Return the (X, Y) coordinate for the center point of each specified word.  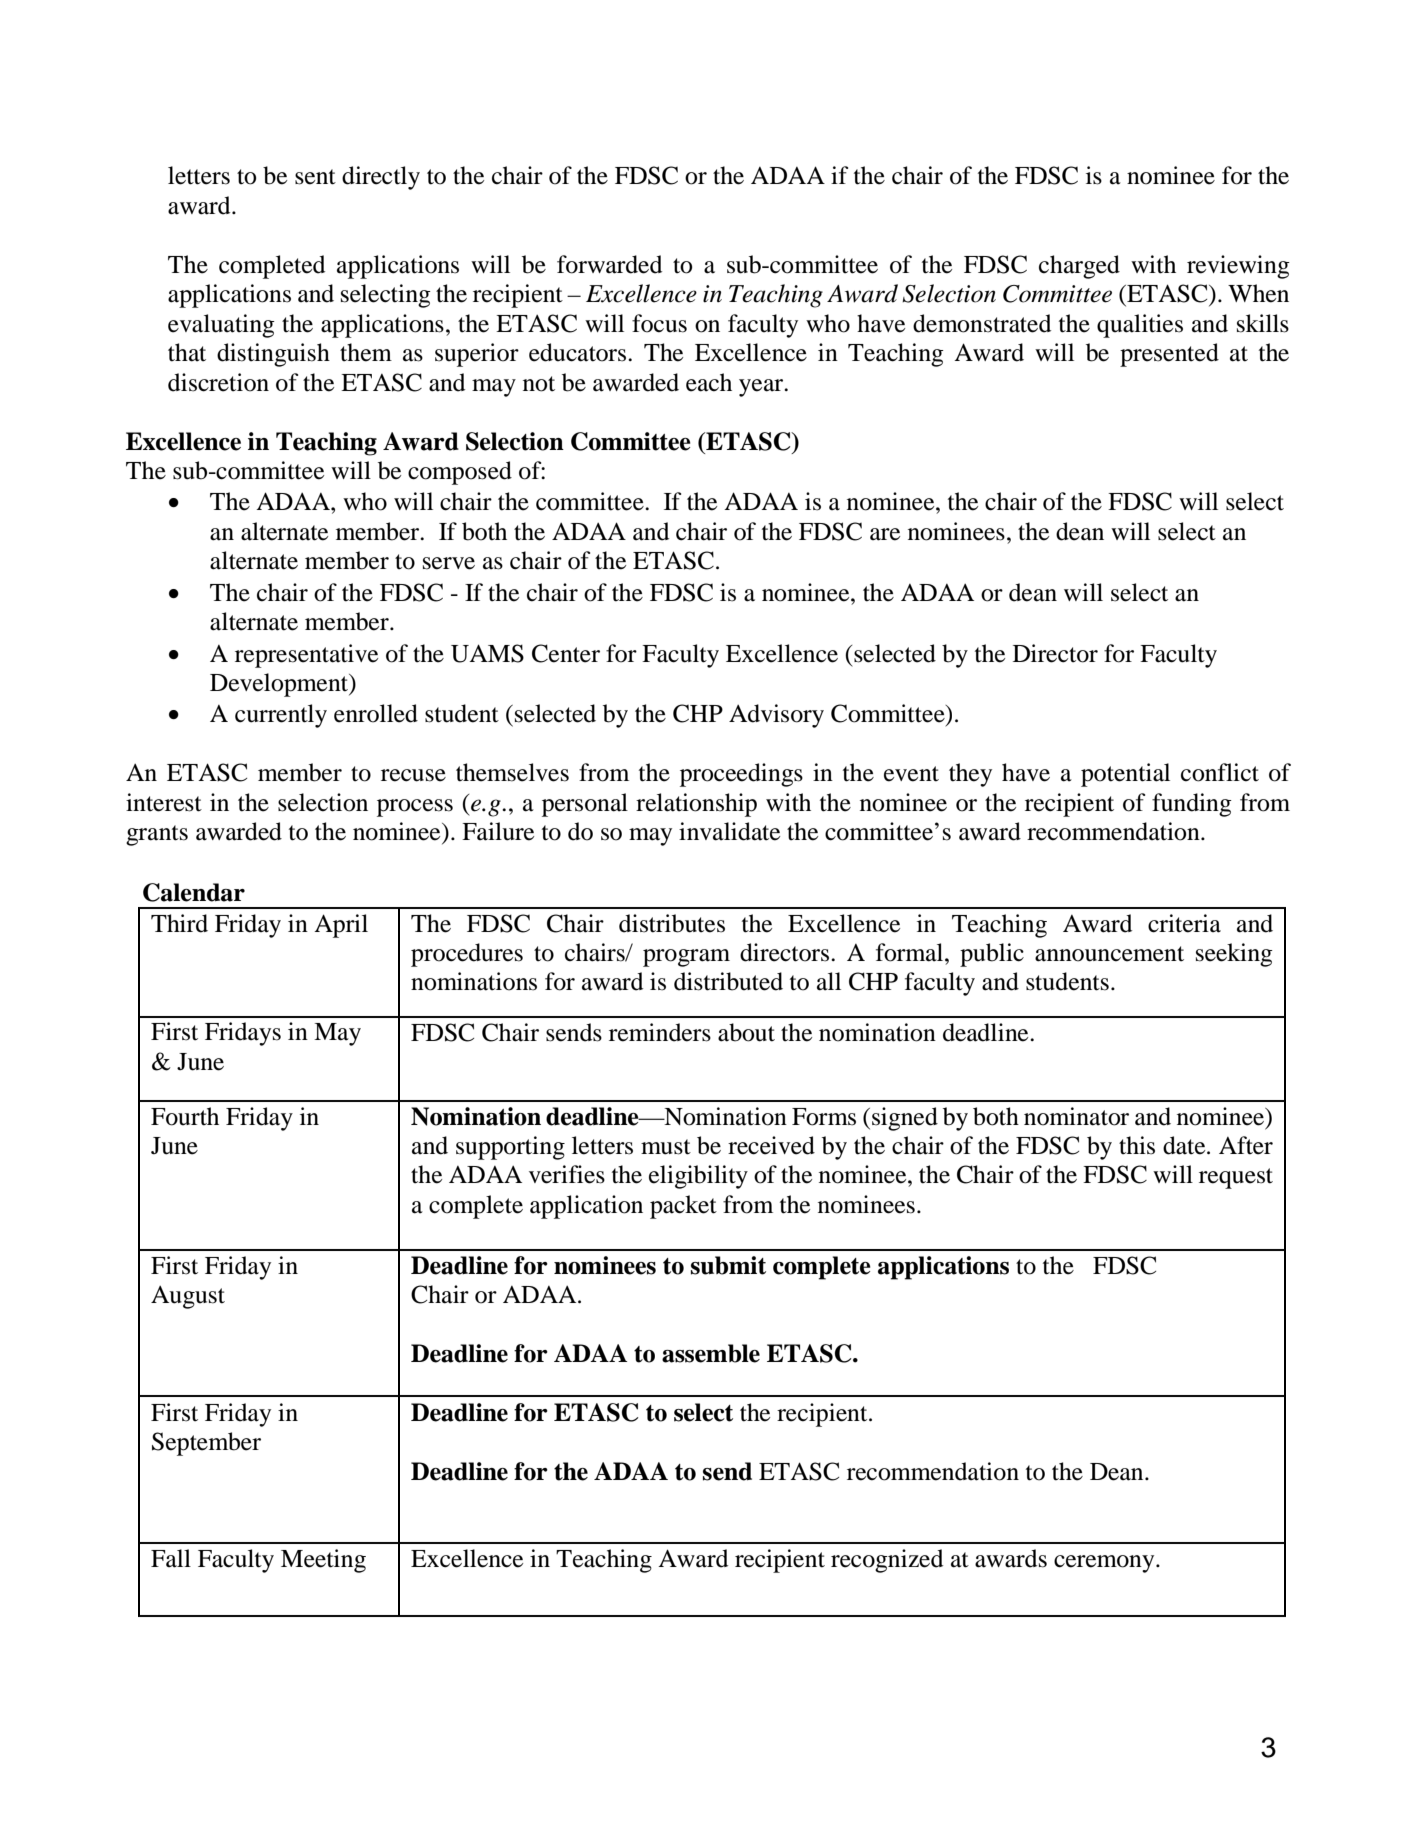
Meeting (323, 1561)
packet (683, 1207)
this (1137, 1145)
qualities (1140, 326)
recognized (887, 1561)
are (885, 534)
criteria (1184, 923)
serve (449, 563)
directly (381, 178)
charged (1079, 267)
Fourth (185, 1116)
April (341, 926)
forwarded (609, 264)
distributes (672, 923)
